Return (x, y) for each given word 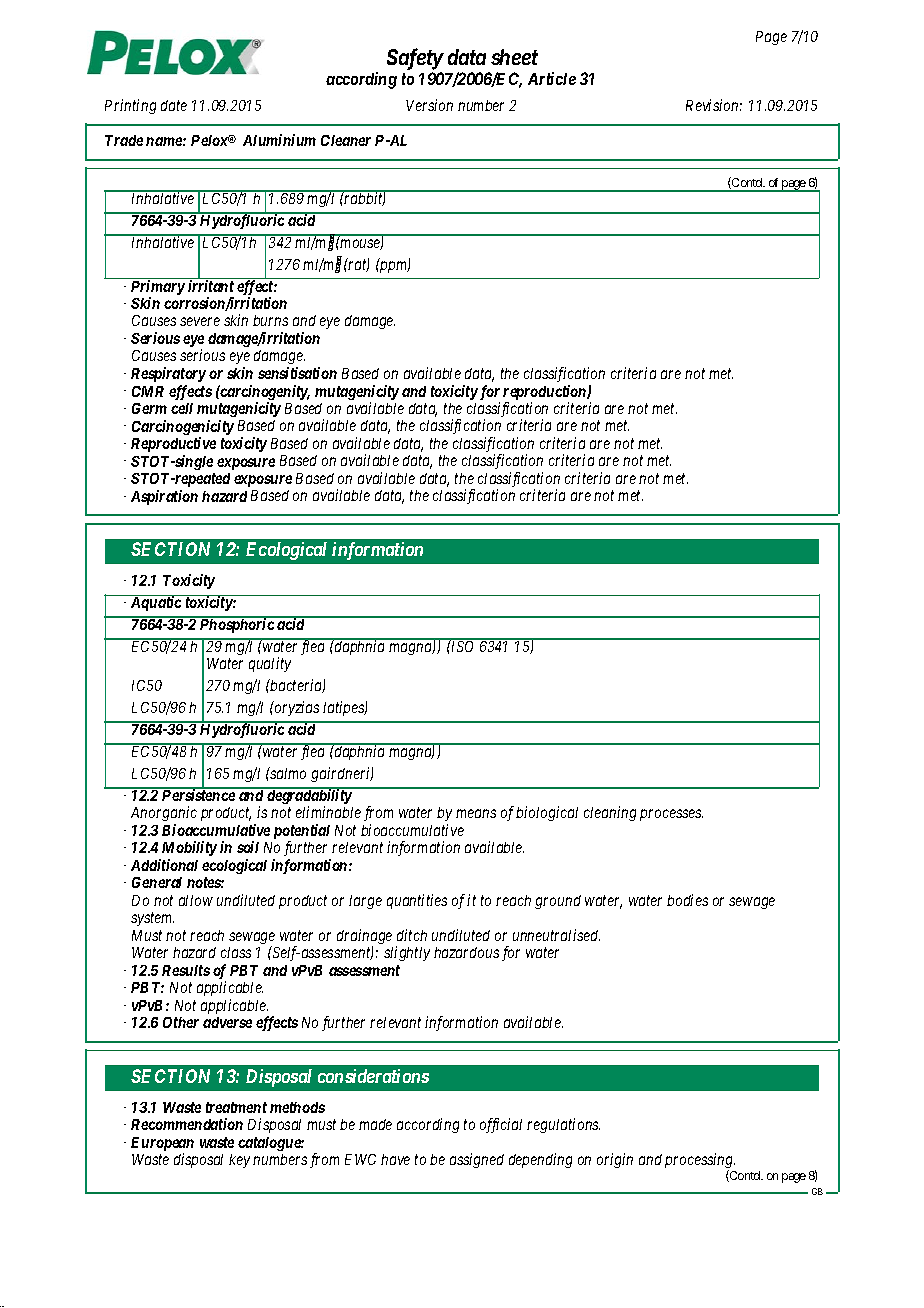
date (174, 105)
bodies (687, 900)
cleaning (610, 813)
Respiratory (168, 374)
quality (270, 664)
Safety (415, 59)
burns (270, 320)
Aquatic (156, 603)
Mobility (189, 848)
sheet (514, 57)
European (162, 1145)
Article (552, 78)
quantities (417, 901)
